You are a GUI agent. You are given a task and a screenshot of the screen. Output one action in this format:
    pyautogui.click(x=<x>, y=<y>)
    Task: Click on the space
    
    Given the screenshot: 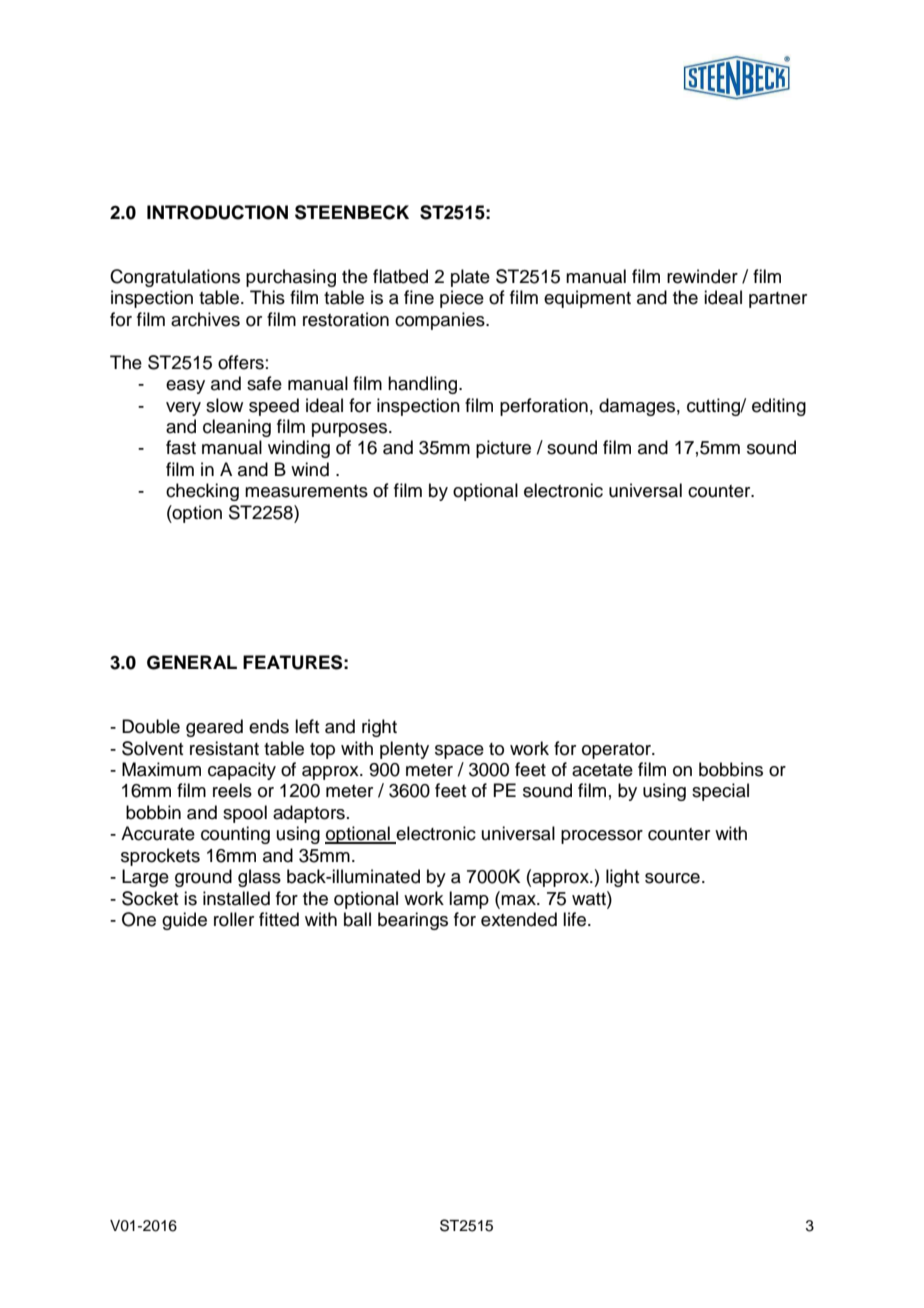 What is the action you would take?
    pyautogui.click(x=459, y=752)
